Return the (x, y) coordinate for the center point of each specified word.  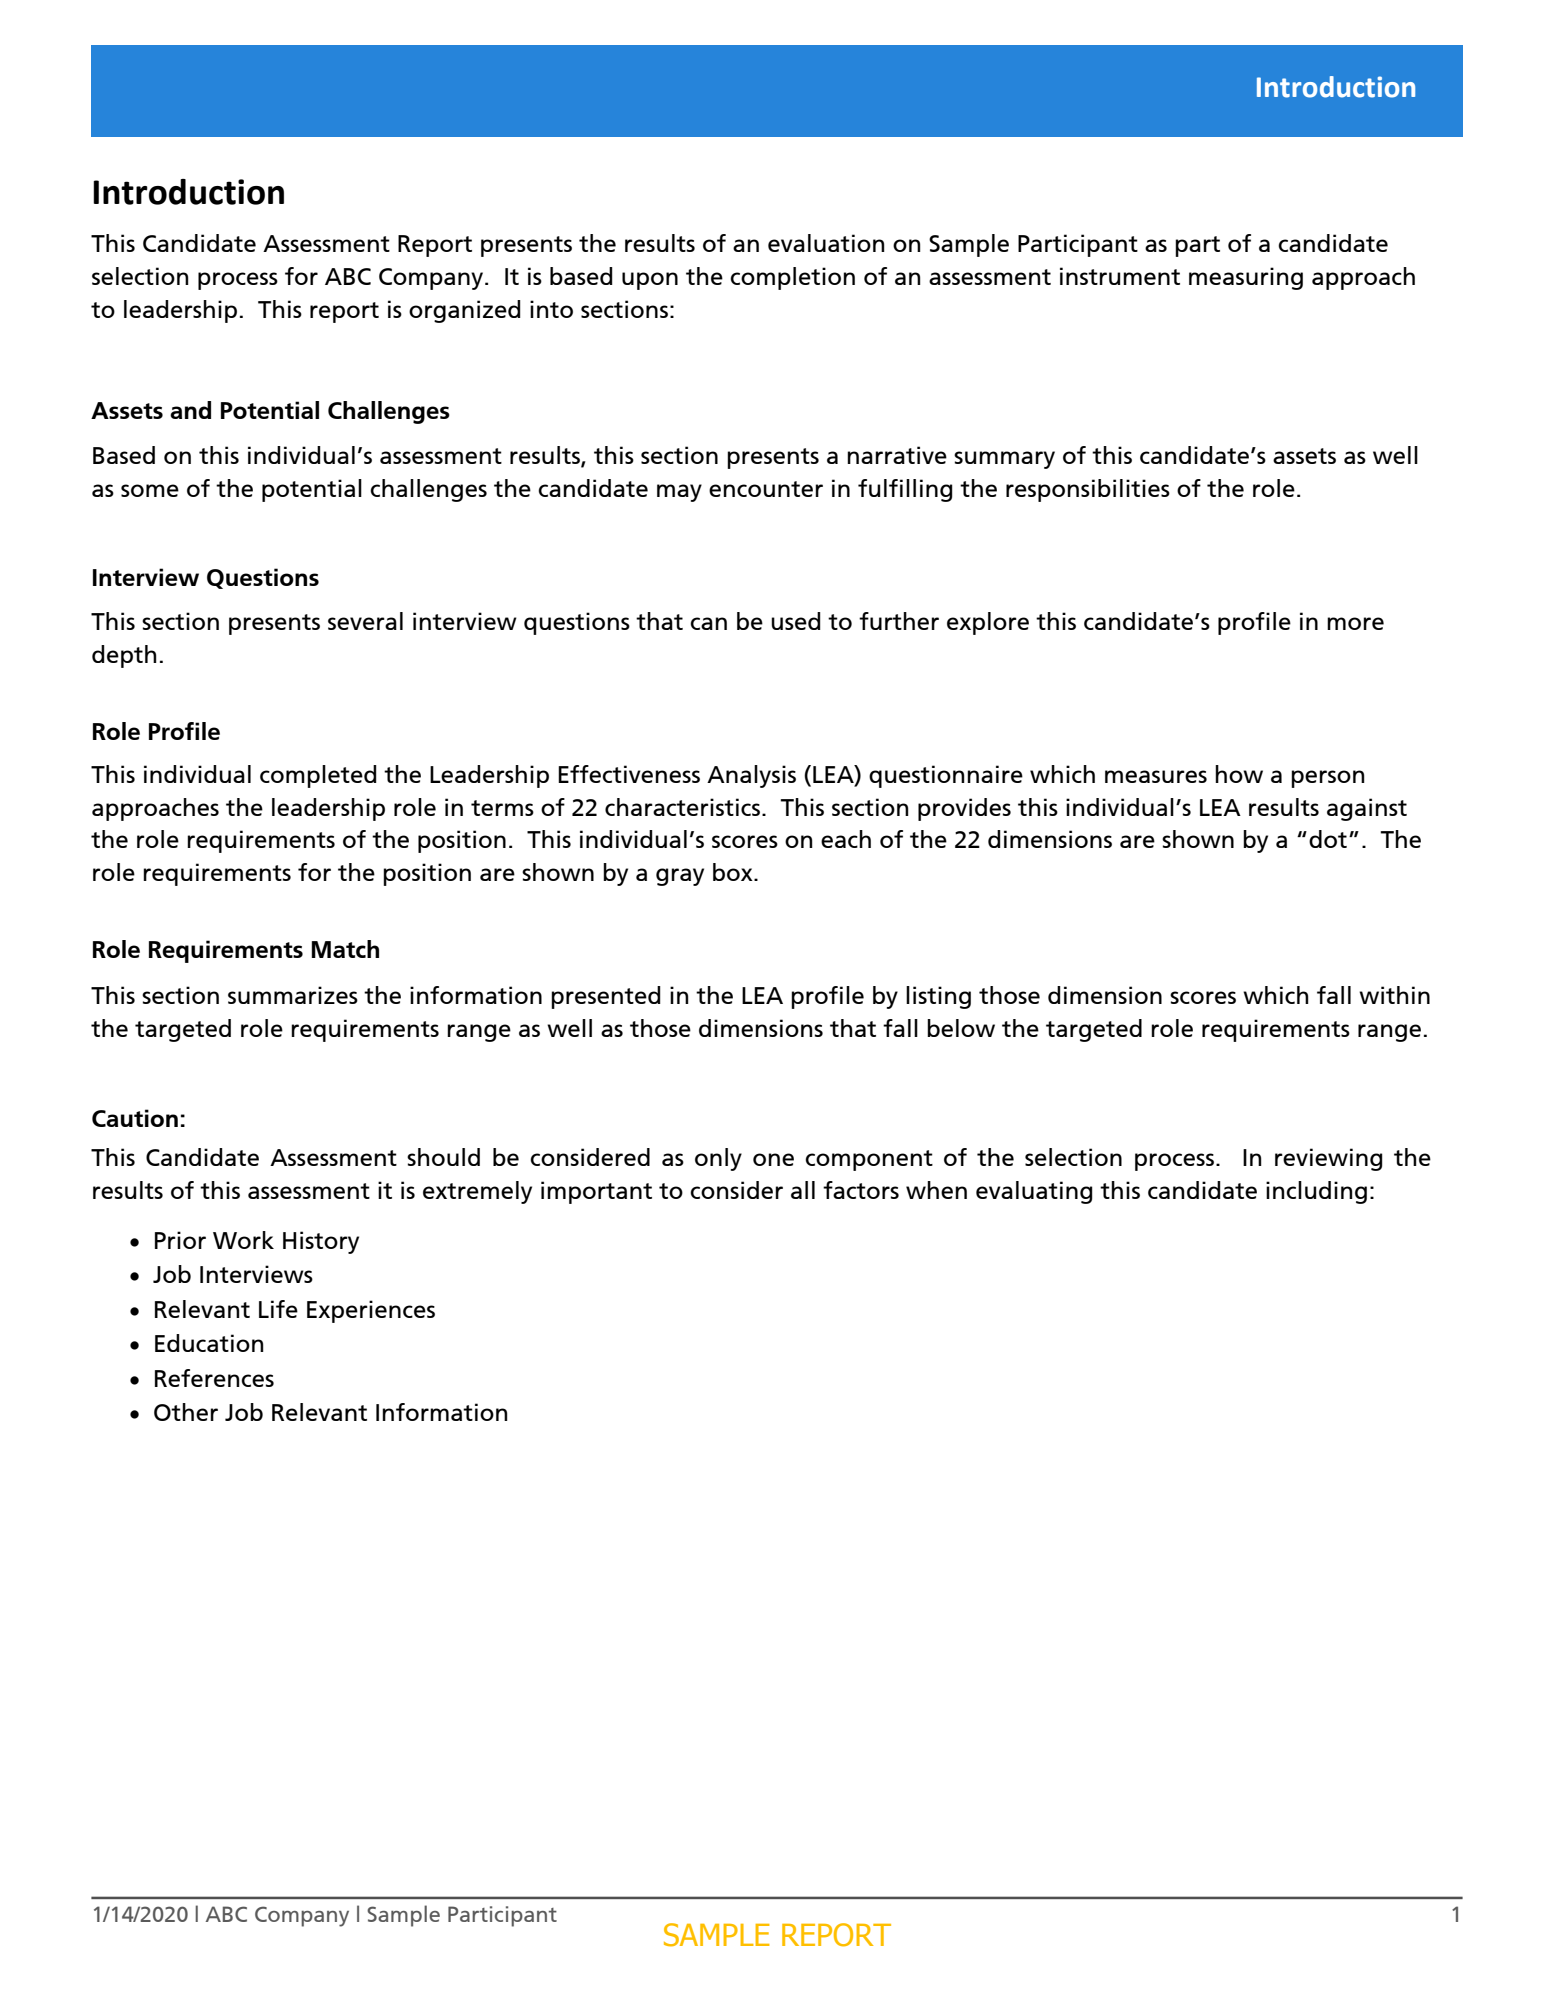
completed (318, 776)
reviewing (1329, 1159)
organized (465, 311)
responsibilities (1088, 490)
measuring (1246, 278)
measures (1156, 776)
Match (345, 949)
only (718, 1159)
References (214, 1378)
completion (792, 278)
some (150, 490)
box (734, 872)
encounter (766, 489)
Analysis (751, 776)
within (1394, 995)
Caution (135, 1118)
